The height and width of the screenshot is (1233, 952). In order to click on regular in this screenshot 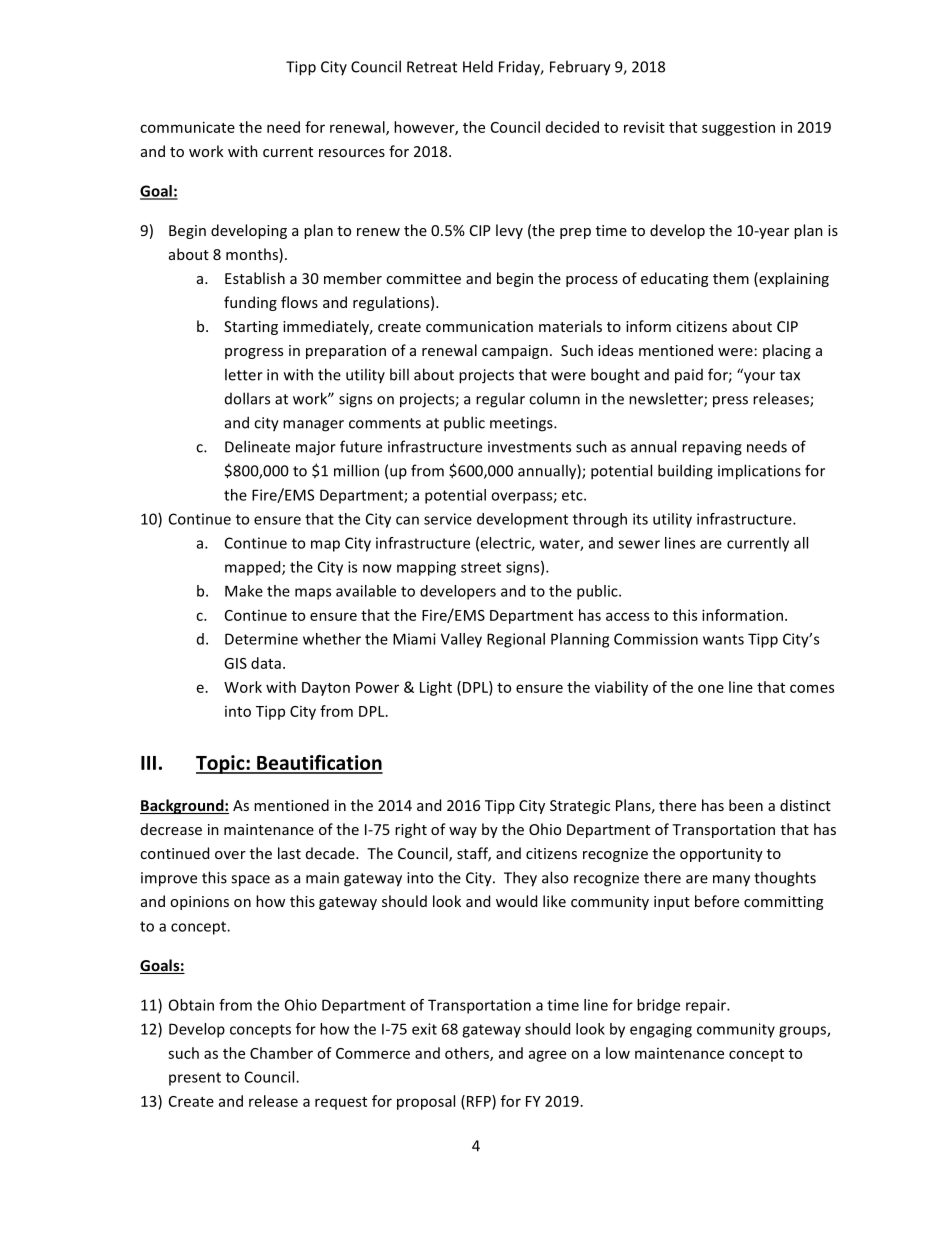, I will do `click(500, 400)`.
